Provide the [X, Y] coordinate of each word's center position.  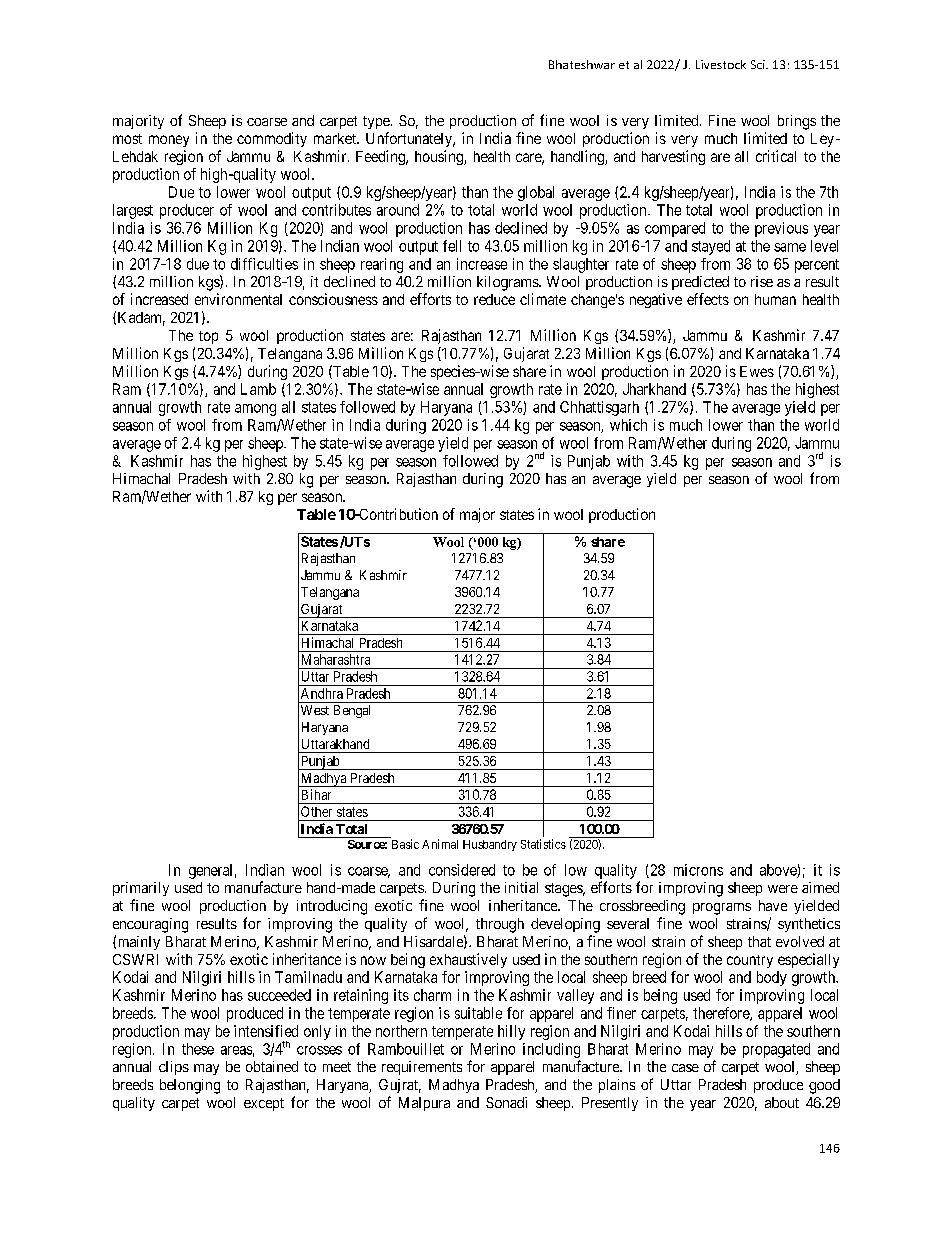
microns [698, 870]
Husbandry [490, 845]
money [169, 141]
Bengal [352, 711]
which [628, 425]
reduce [494, 299]
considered [462, 870]
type [377, 122]
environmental [238, 299]
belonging [190, 1086]
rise [762, 281]
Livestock [721, 64]
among [255, 410]
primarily [141, 889]
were [783, 889]
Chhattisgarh [599, 408]
